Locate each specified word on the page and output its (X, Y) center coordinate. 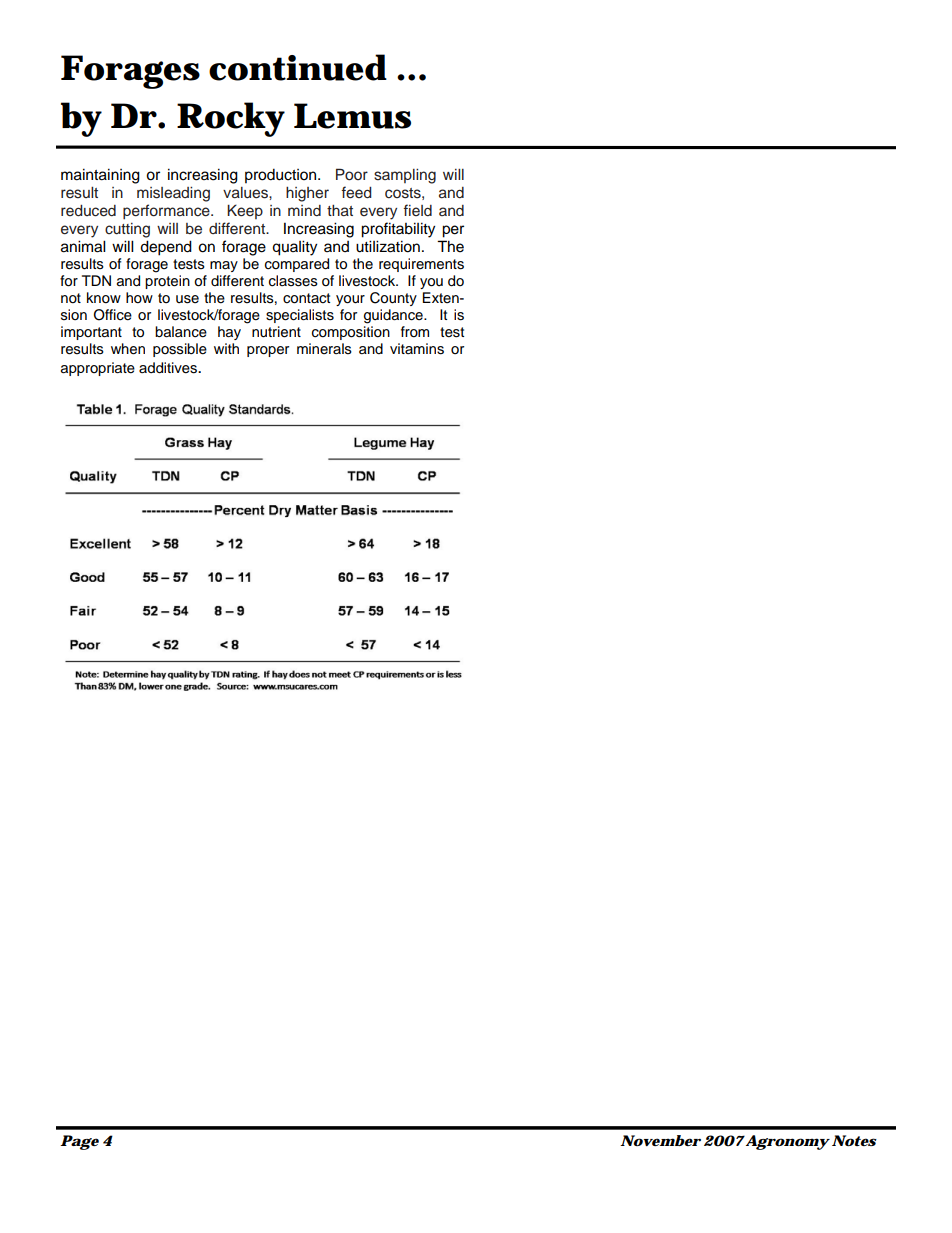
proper (268, 351)
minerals (324, 349)
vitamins (417, 349)
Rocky (231, 119)
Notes (854, 1140)
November (660, 1140)
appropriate (98, 369)
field (417, 210)
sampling (405, 176)
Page (79, 1142)
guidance (394, 316)
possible (180, 350)
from (415, 332)
